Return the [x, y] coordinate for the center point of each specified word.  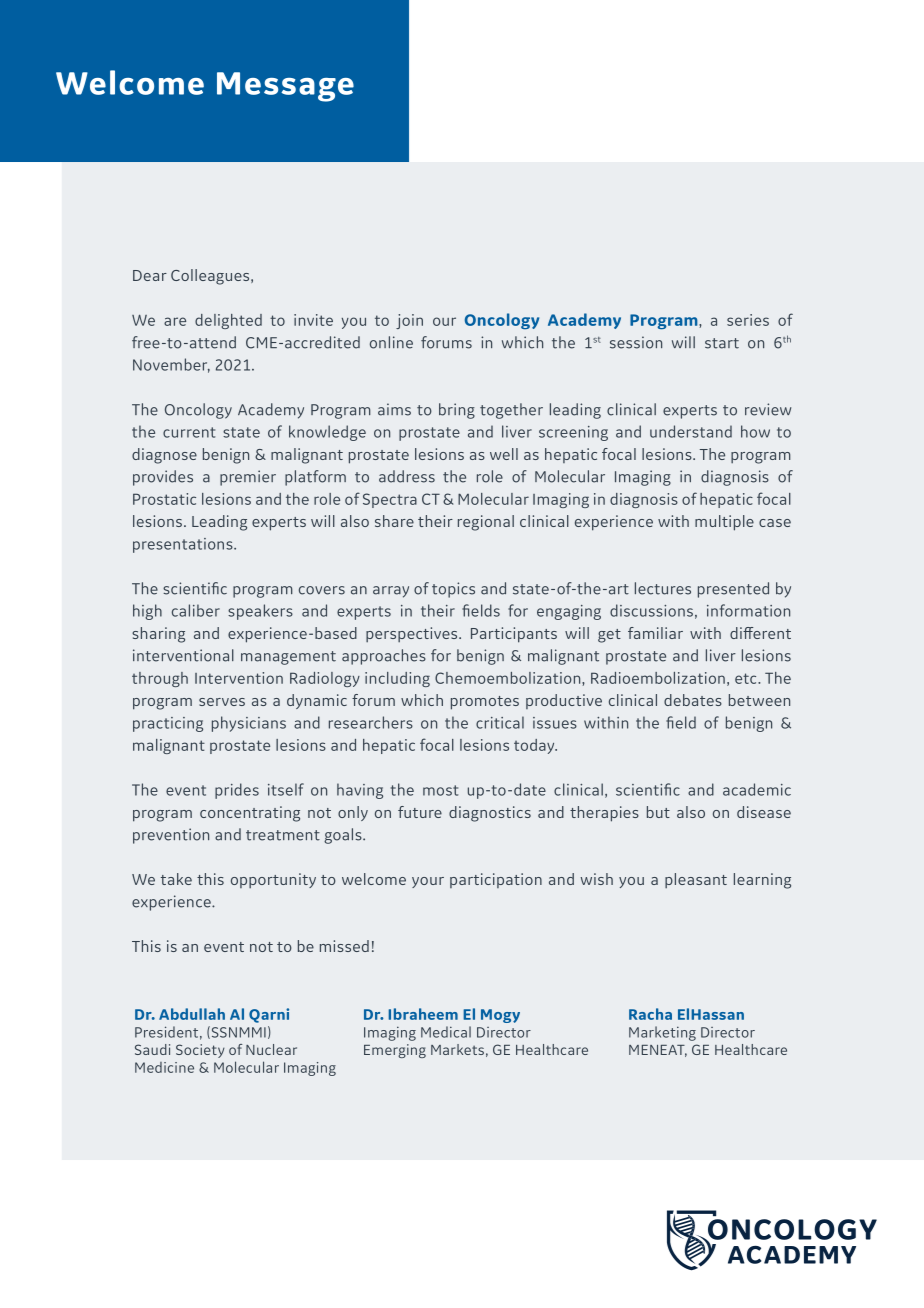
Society [200, 1051]
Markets [457, 1049]
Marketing [662, 1033]
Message [285, 87]
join [409, 321]
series [748, 320]
